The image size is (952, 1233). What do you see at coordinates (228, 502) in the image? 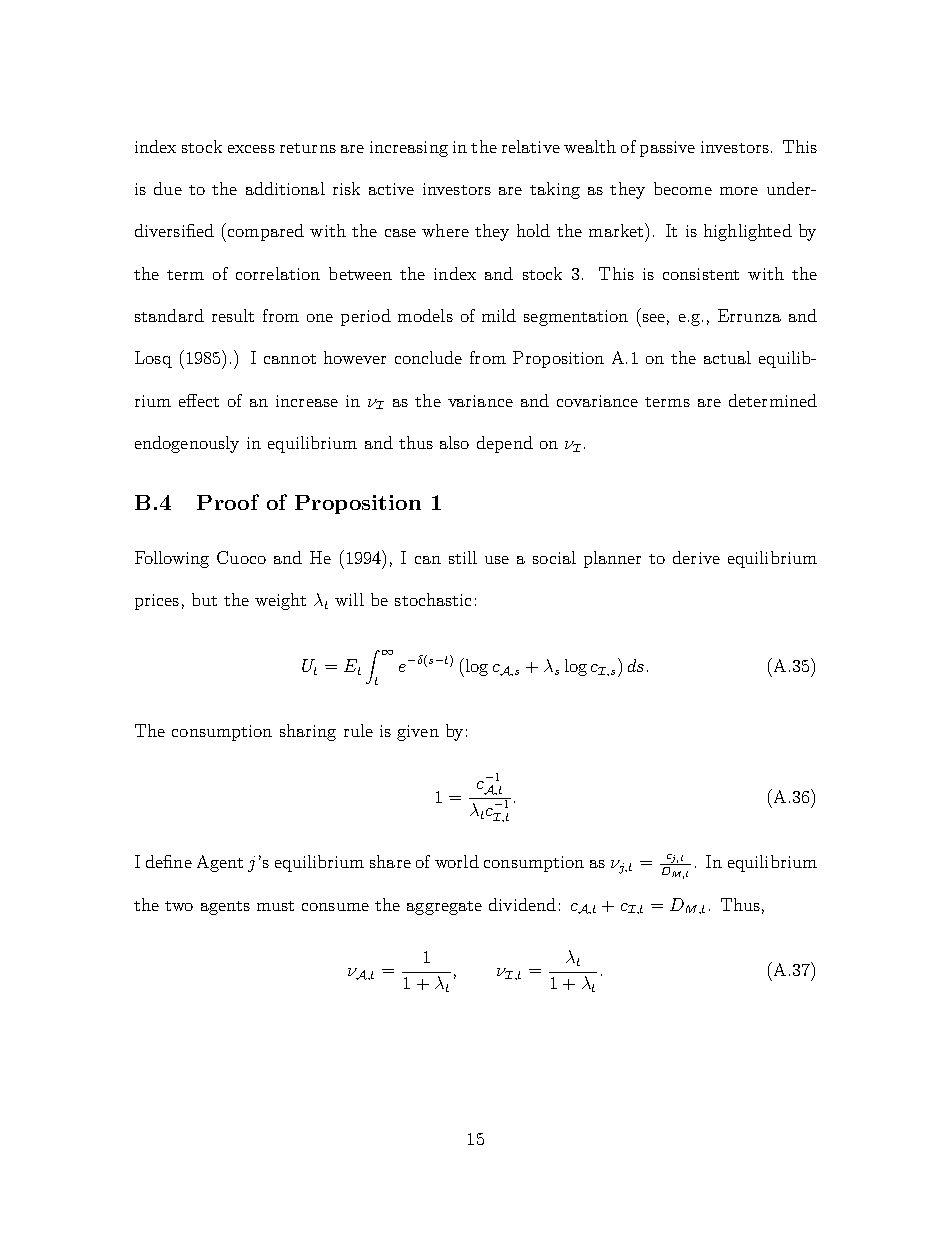
I see `Proof` at bounding box center [228, 502].
